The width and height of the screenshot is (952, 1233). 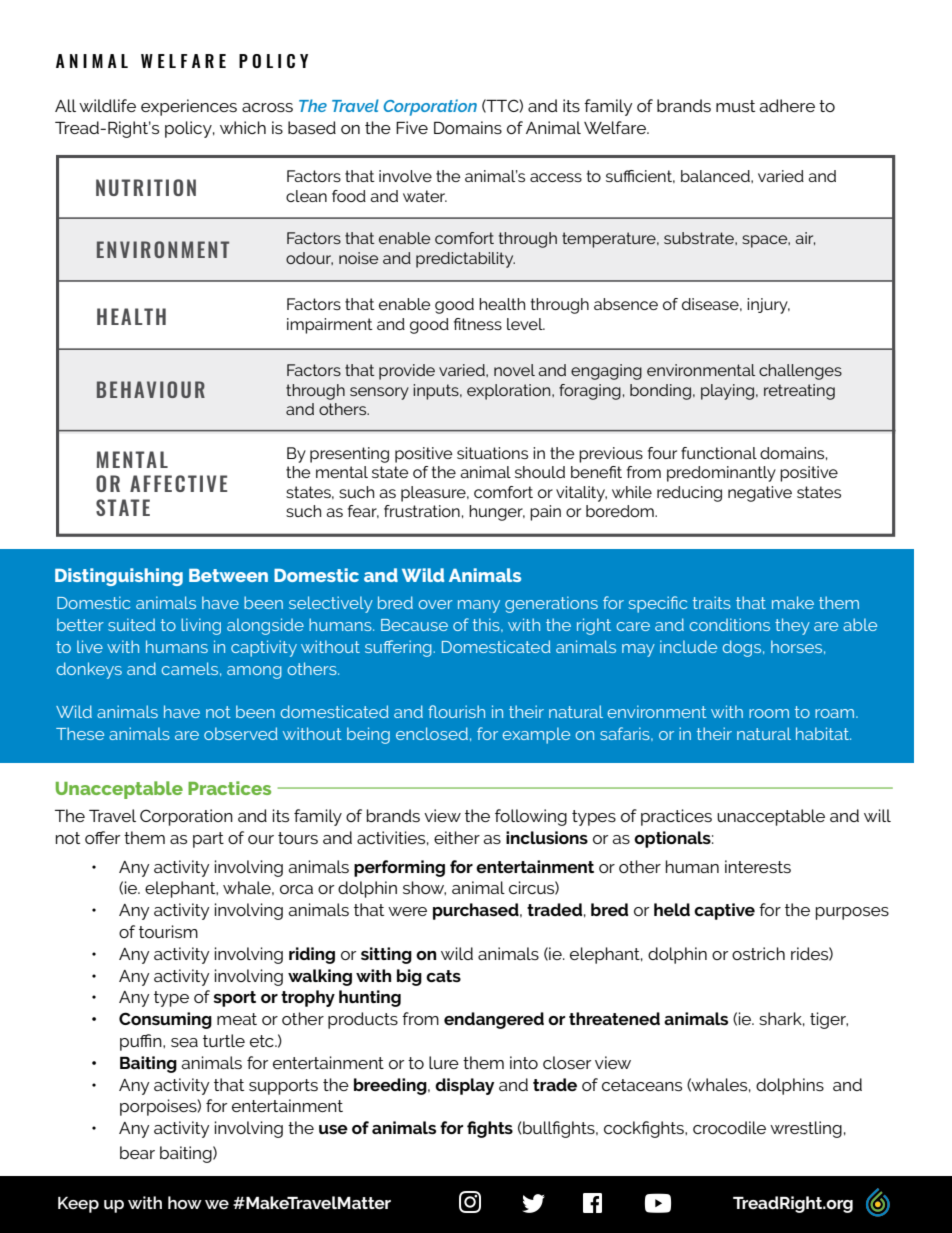 What do you see at coordinates (457, 837) in the screenshot?
I see `either` at bounding box center [457, 837].
